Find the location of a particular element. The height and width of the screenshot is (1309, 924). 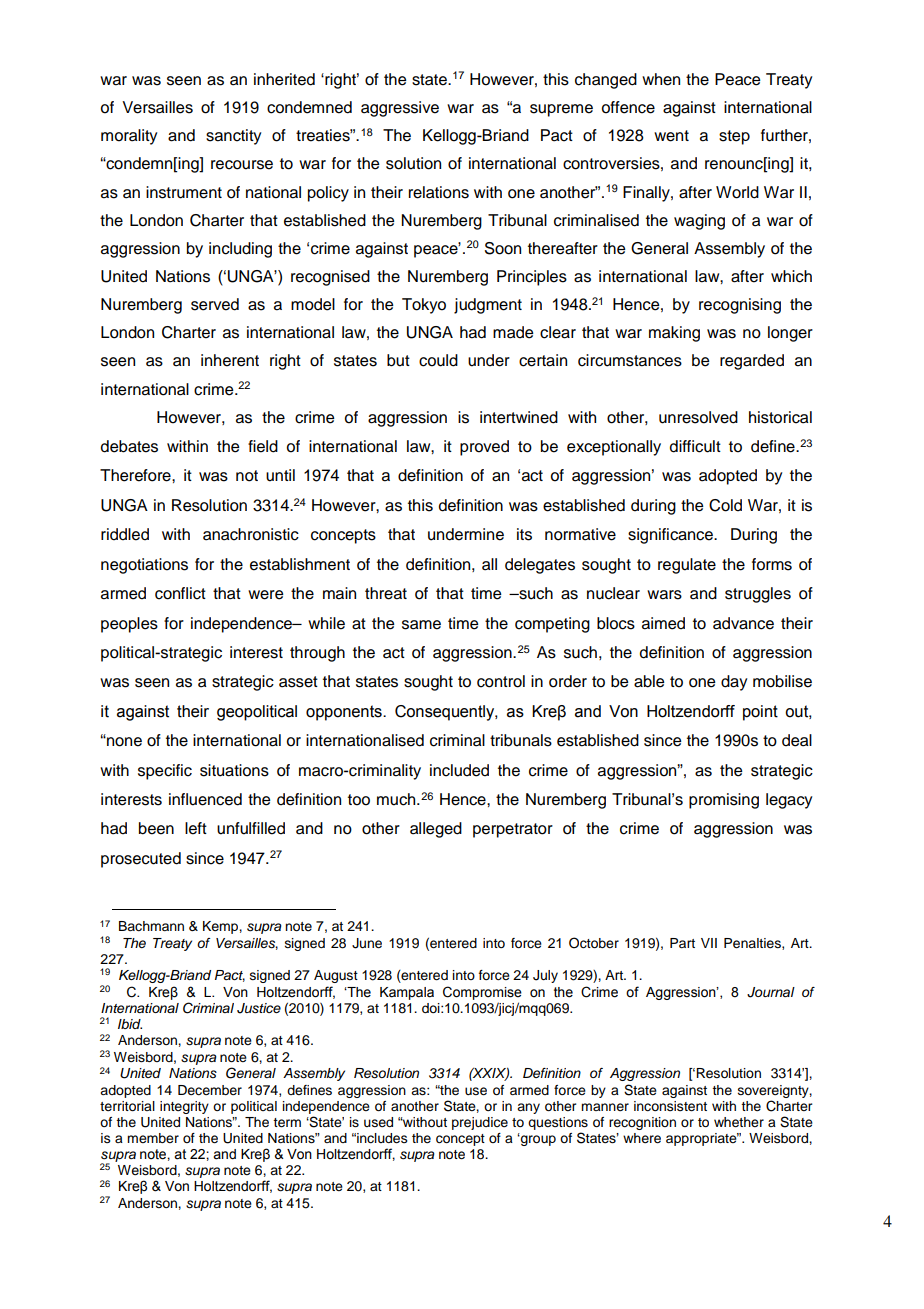

aggressive is located at coordinates (400, 109).
